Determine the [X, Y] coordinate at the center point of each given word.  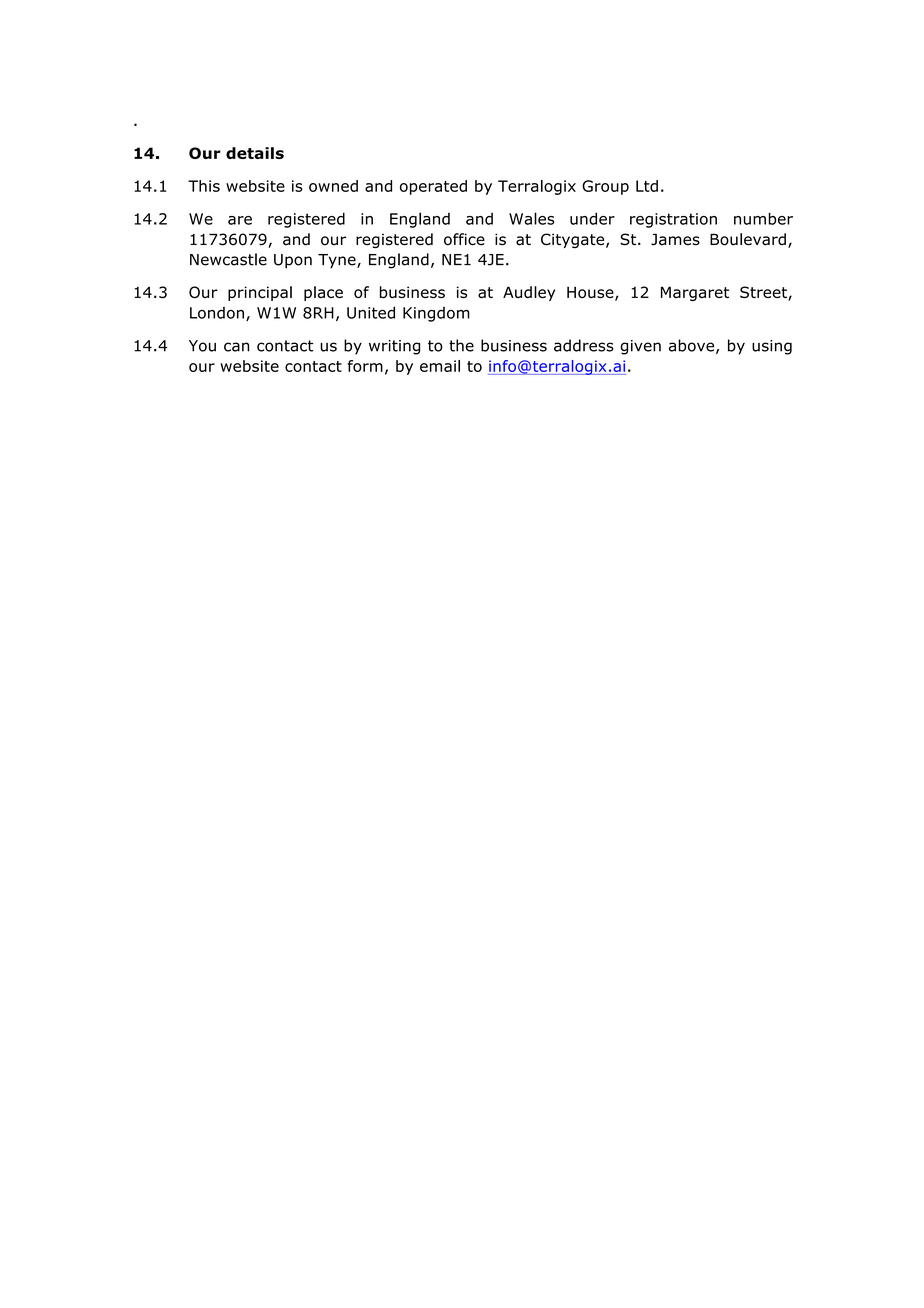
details [255, 153]
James [675, 240]
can [236, 347]
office [464, 239]
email [440, 366]
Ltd [647, 186]
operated [433, 187]
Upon [293, 261]
